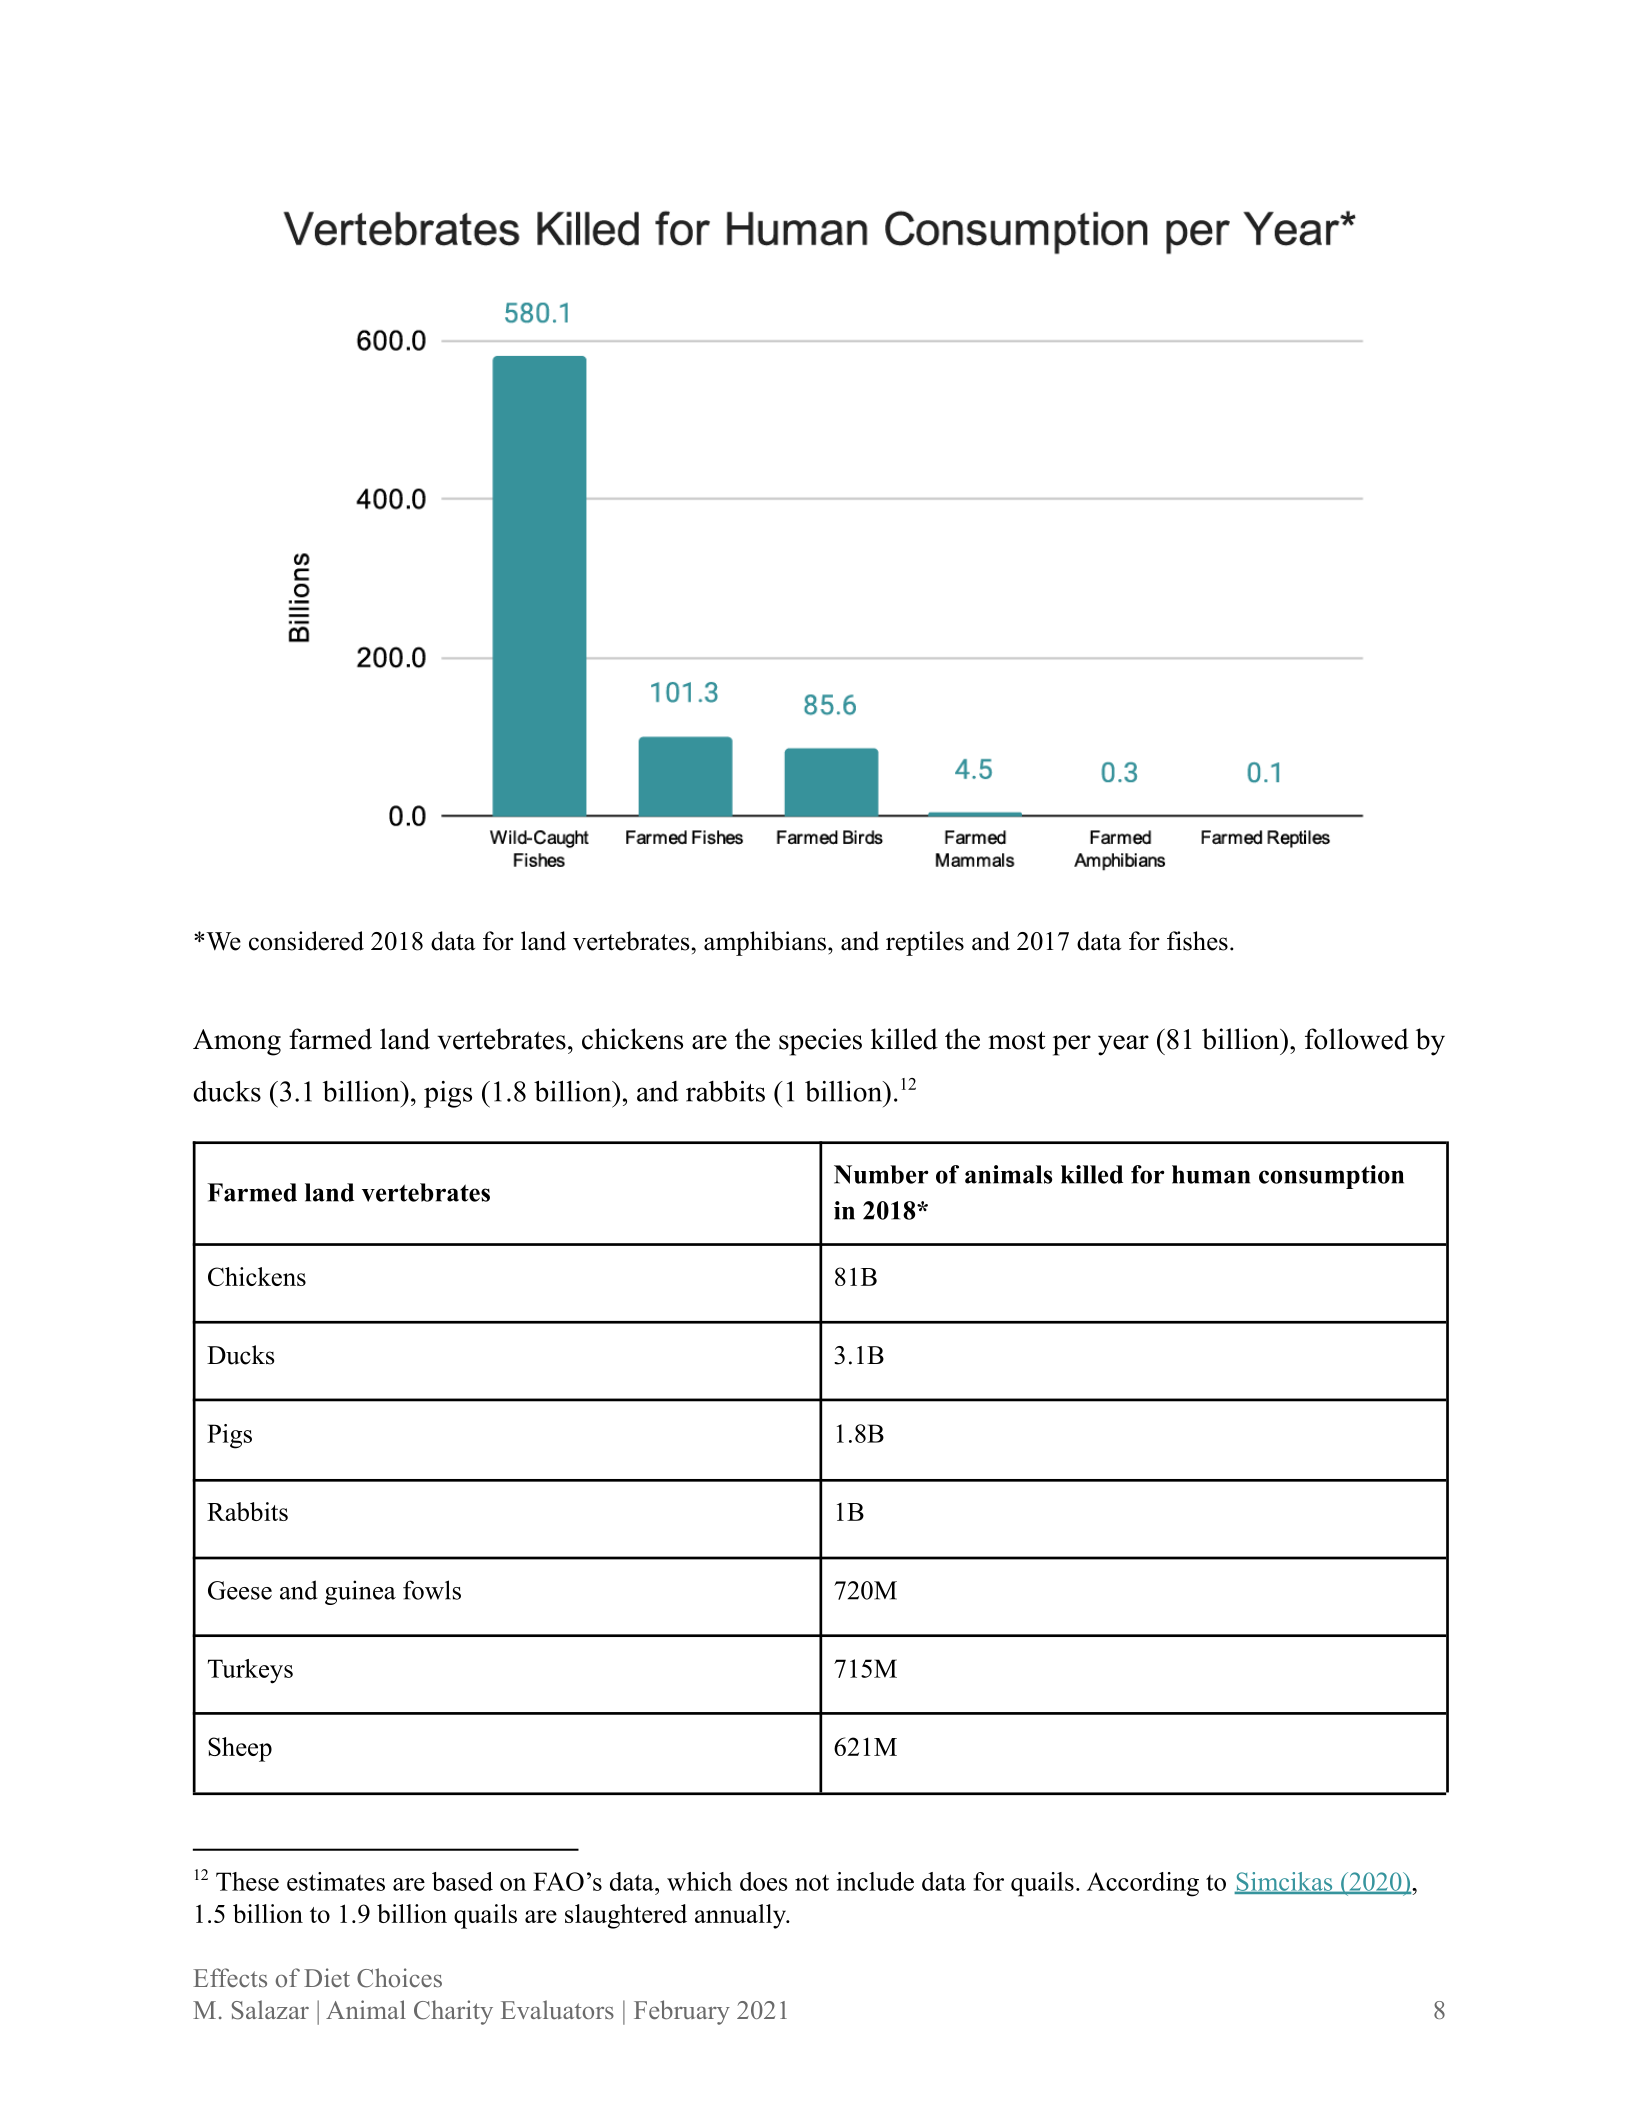 This screenshot has width=1639, height=2122. I want to click on fishes, so click(1197, 941).
